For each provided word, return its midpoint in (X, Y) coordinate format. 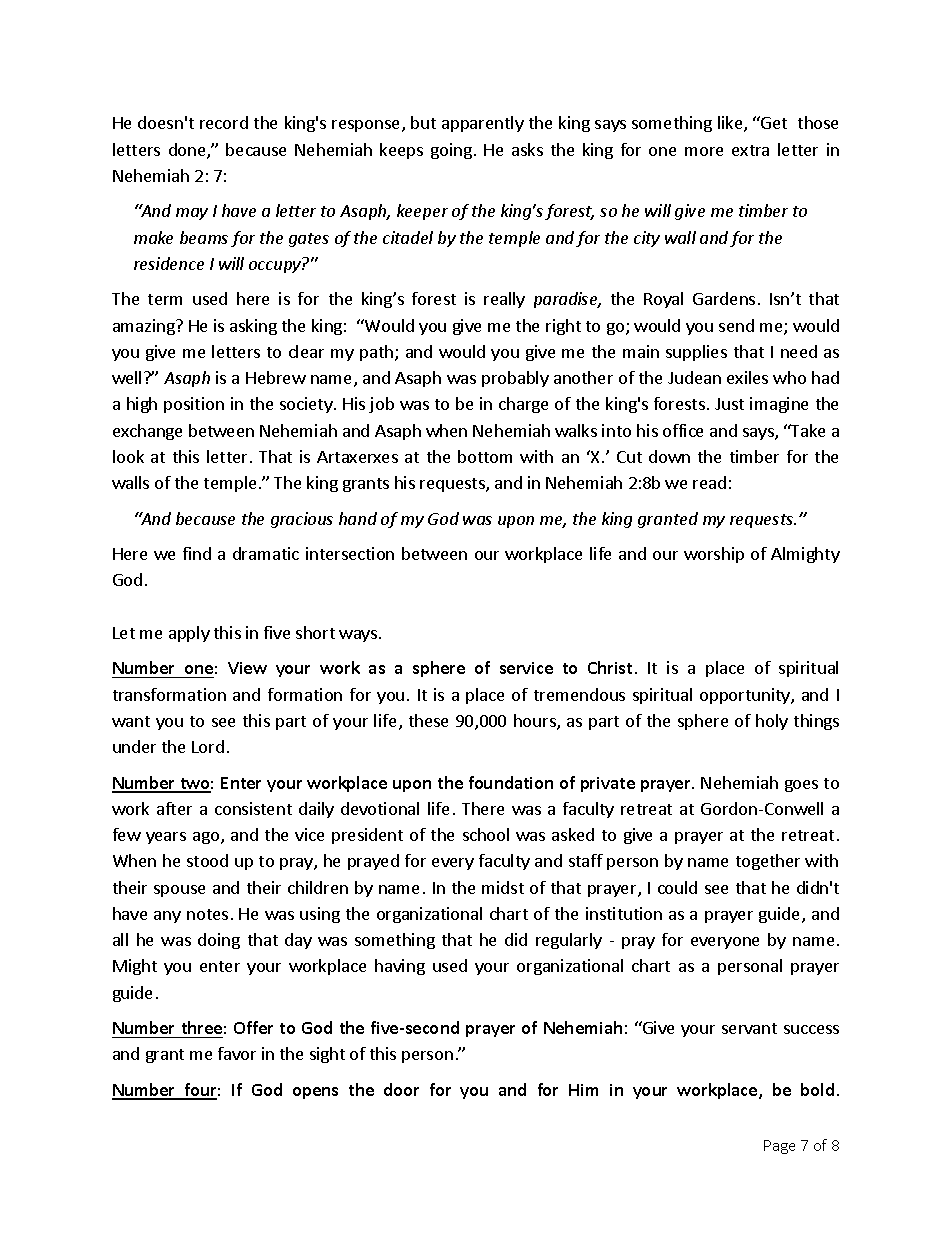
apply (189, 634)
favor (237, 1053)
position (194, 405)
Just (729, 404)
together (768, 862)
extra (750, 150)
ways (358, 636)
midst (503, 887)
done (188, 151)
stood (207, 860)
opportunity (746, 696)
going (451, 151)
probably (515, 379)
